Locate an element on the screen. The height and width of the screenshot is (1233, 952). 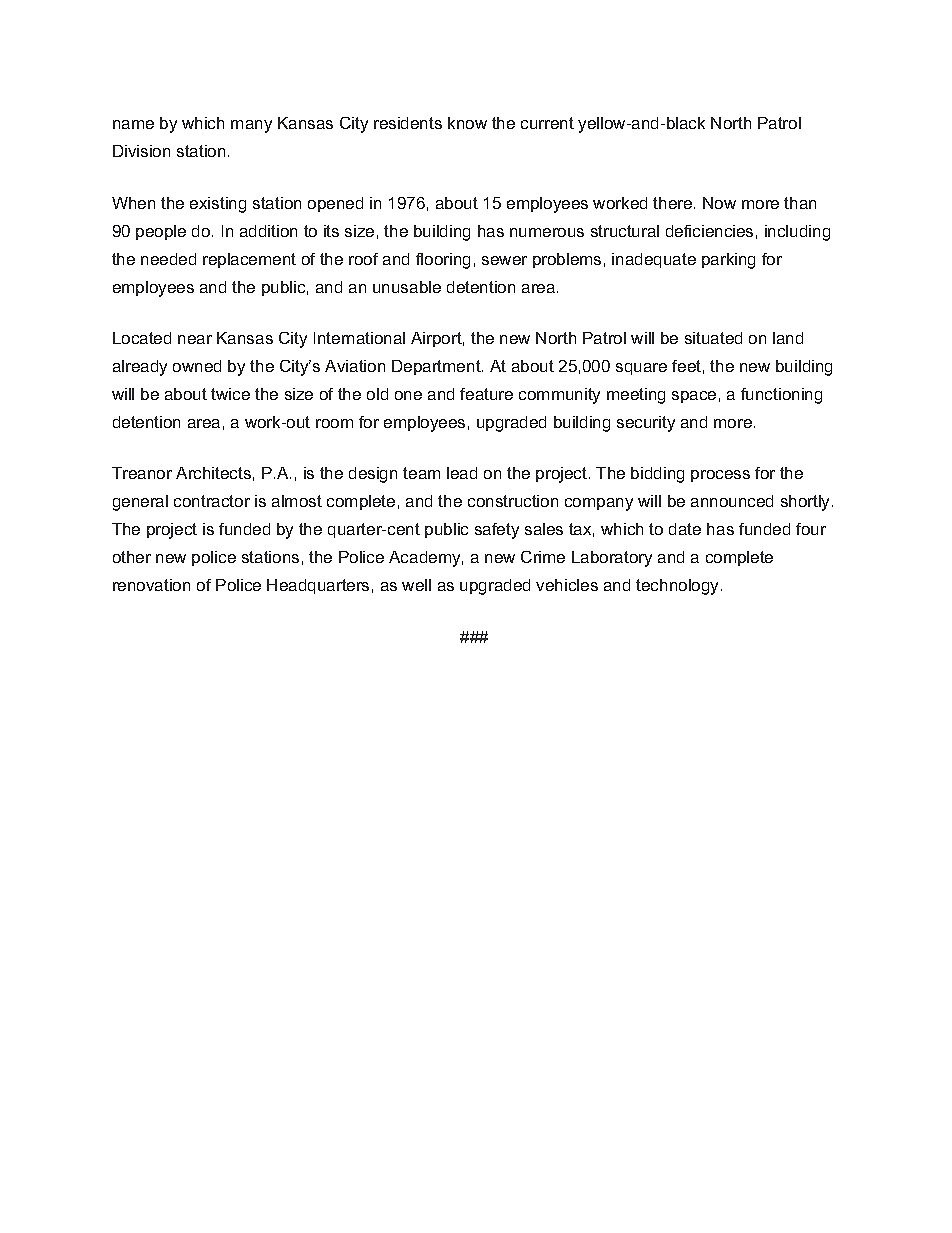
Department is located at coordinates (437, 367).
